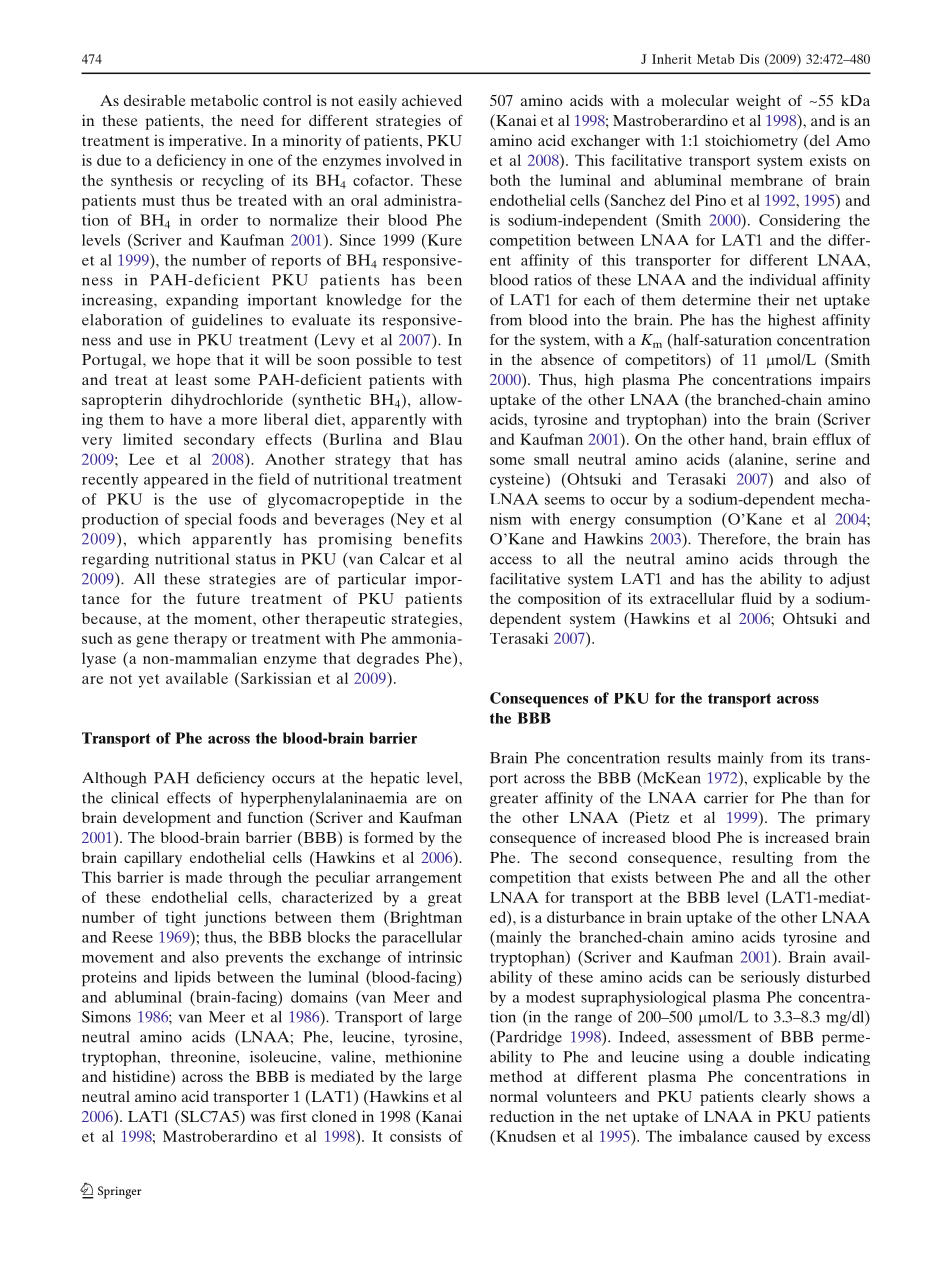  I want to click on weight, so click(758, 102).
